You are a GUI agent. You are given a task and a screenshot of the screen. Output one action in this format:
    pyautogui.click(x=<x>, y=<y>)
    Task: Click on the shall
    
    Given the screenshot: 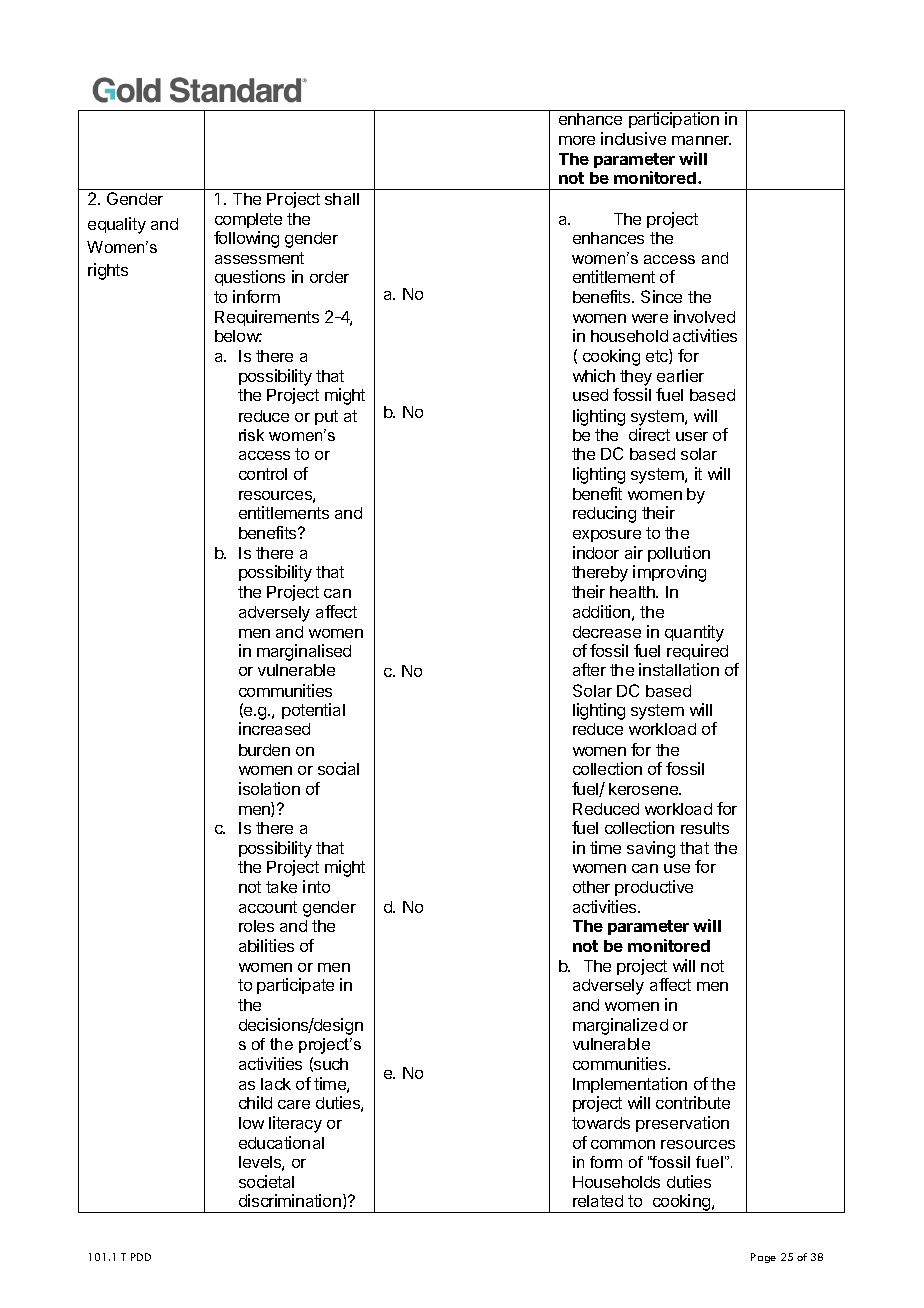 What is the action you would take?
    pyautogui.click(x=342, y=199)
